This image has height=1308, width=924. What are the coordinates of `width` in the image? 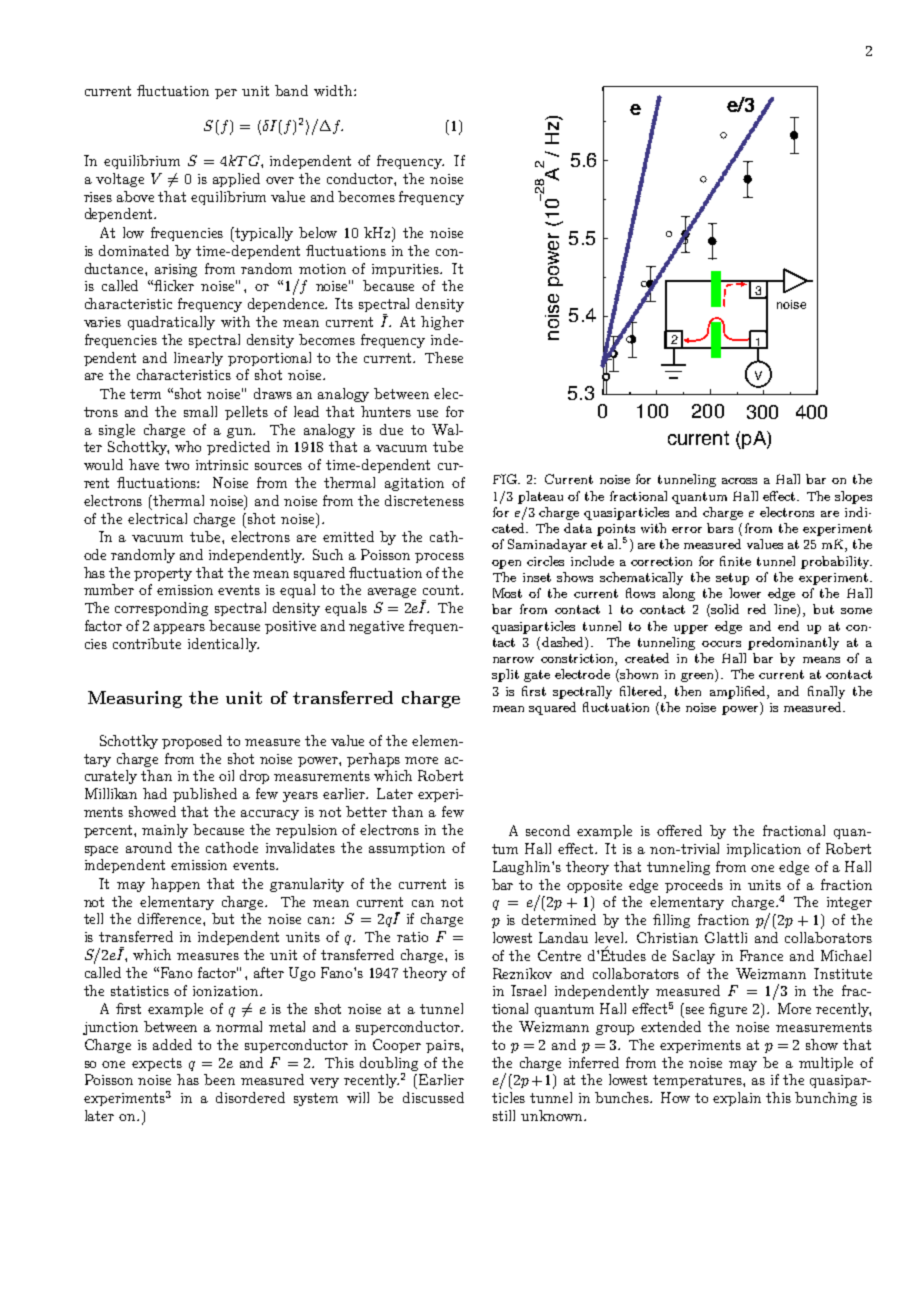 It's located at (334, 90).
